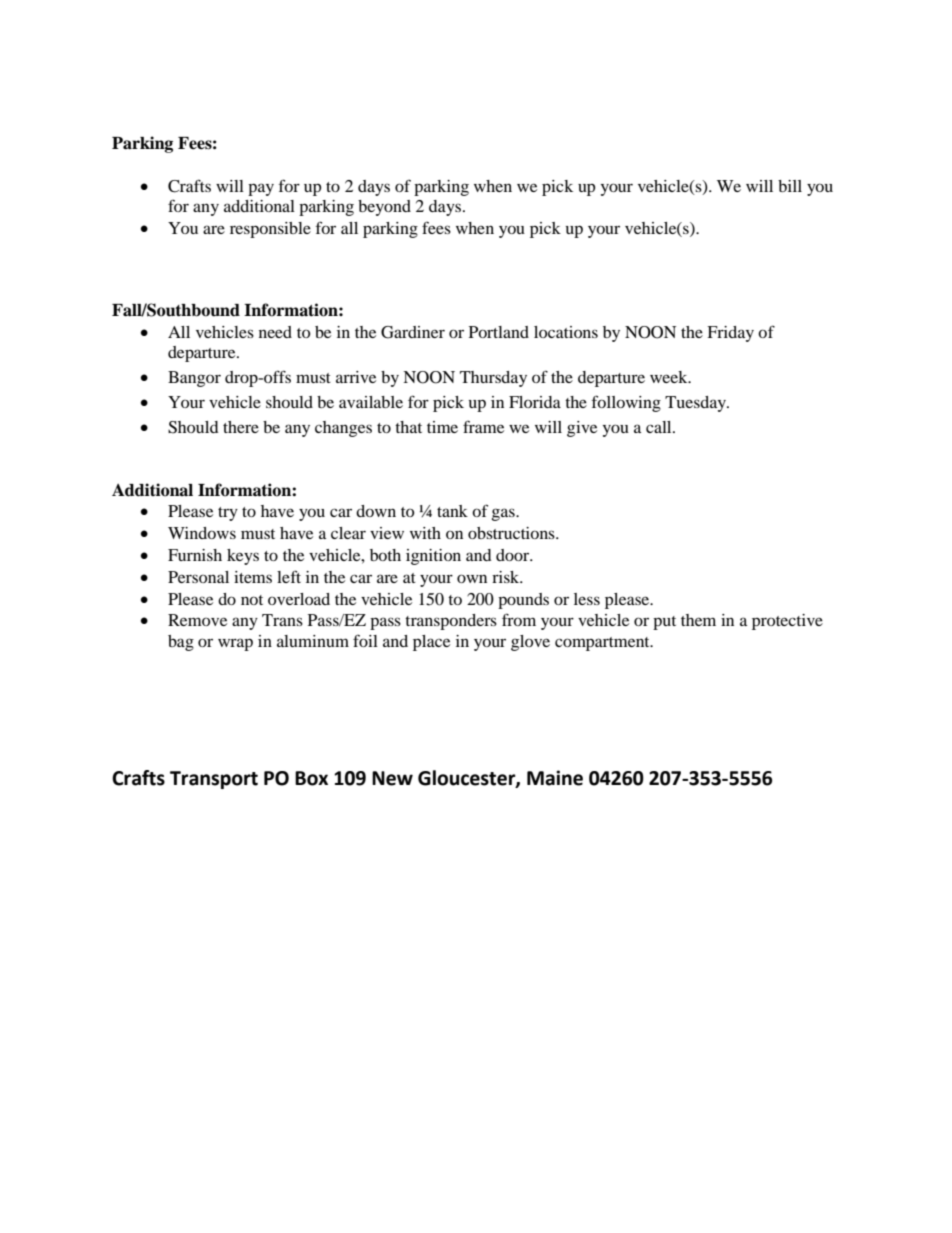 Image resolution: width=952 pixels, height=1233 pixels. Describe the element at coordinates (696, 404) in the document. I see `Tuesday` at that location.
